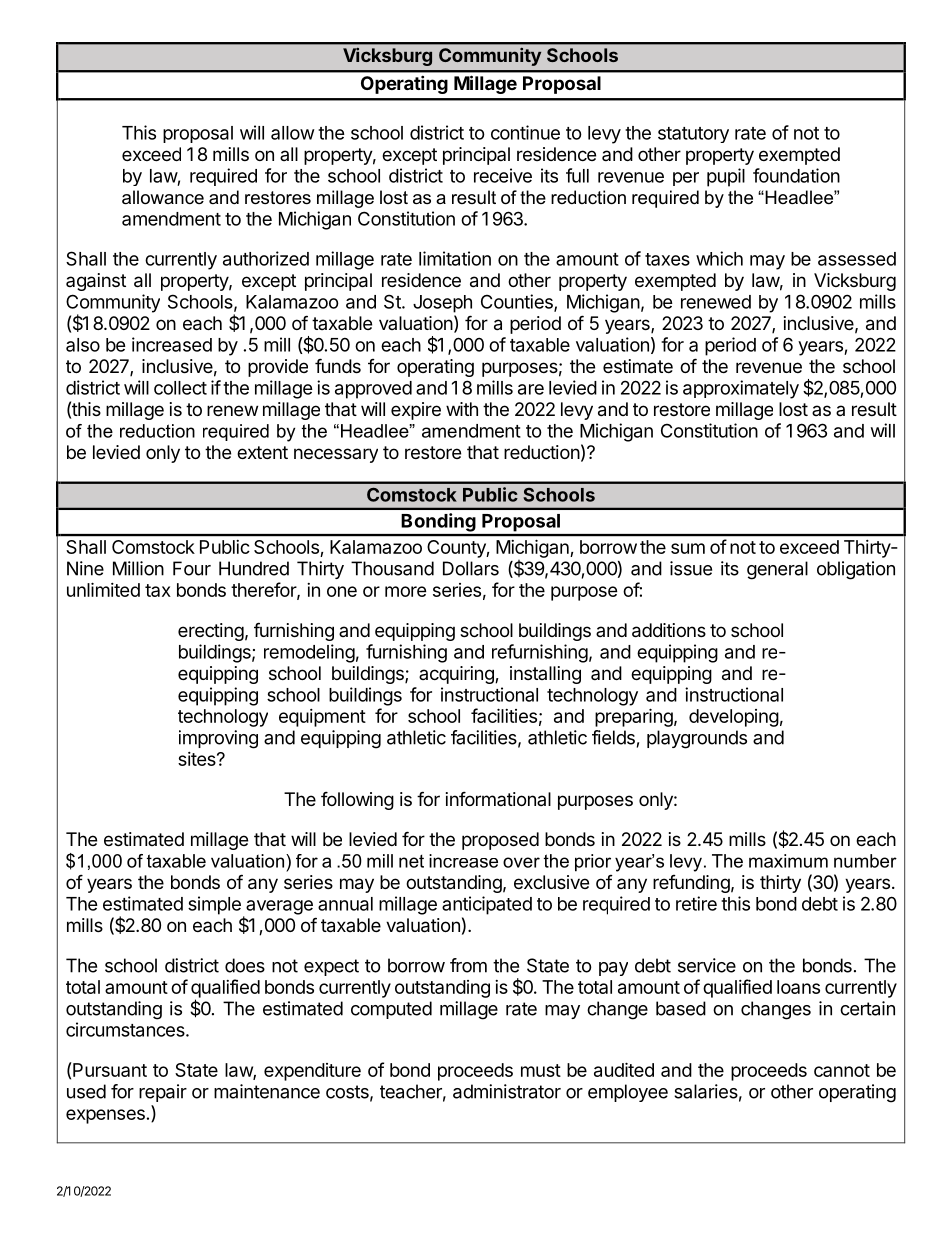 The width and height of the screenshot is (952, 1233). I want to click on authorized, so click(266, 258).
